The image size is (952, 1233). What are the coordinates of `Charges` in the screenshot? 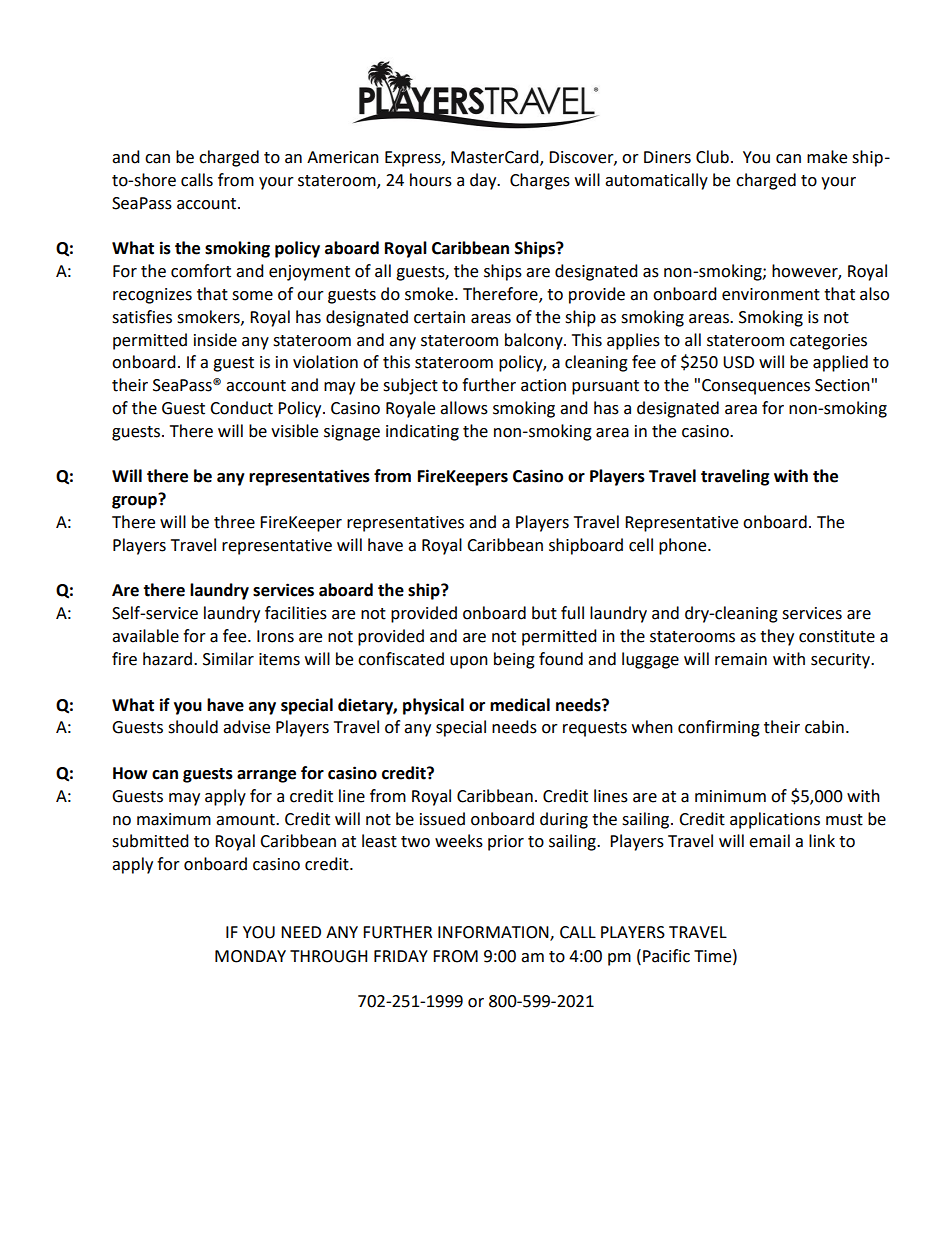 It's located at (540, 181).
